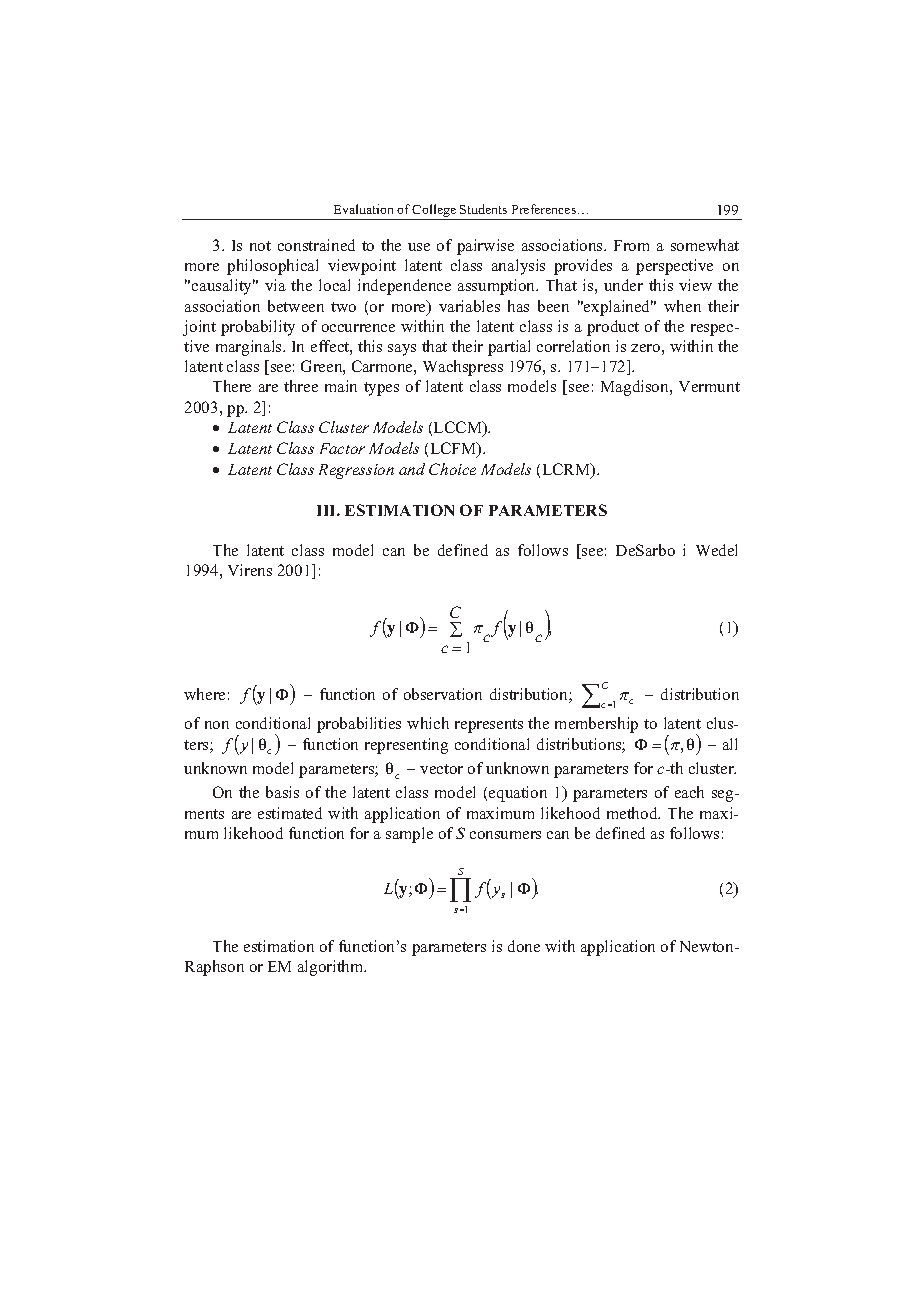 This page has height=1308, width=924. I want to click on not, so click(260, 246).
